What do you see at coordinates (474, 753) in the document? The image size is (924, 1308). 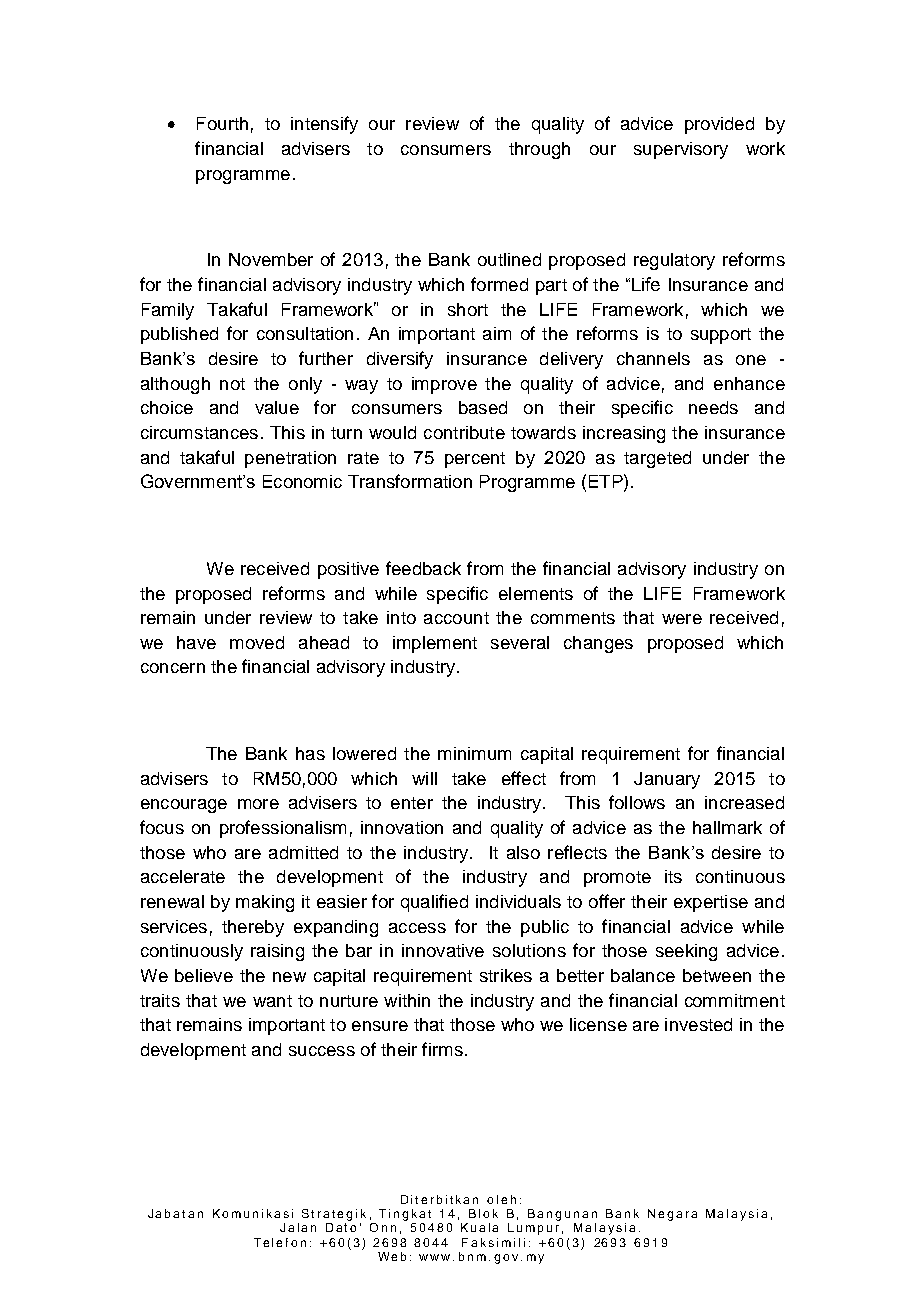 I see `minimum` at bounding box center [474, 753].
